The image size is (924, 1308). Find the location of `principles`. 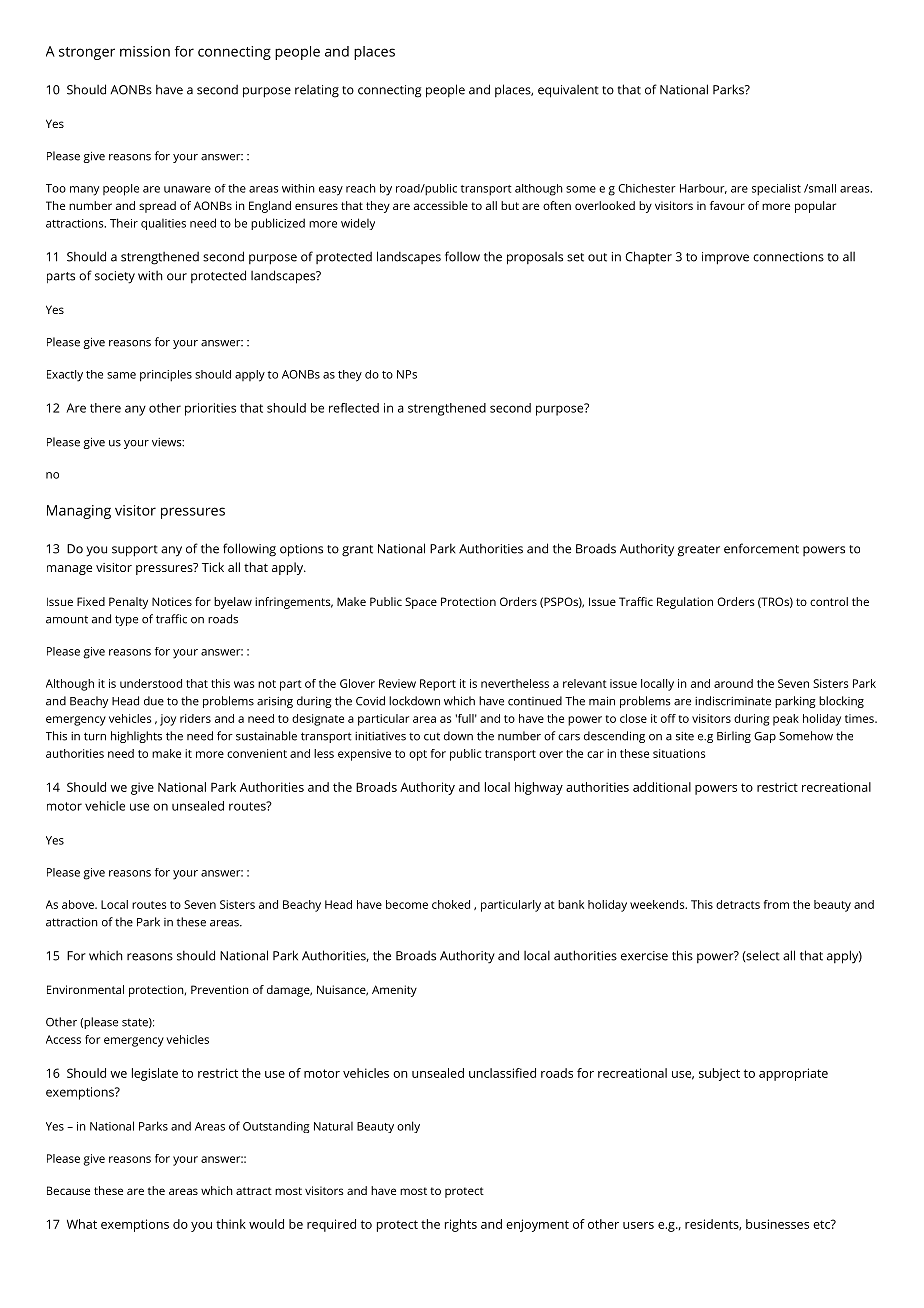

principles is located at coordinates (166, 376).
